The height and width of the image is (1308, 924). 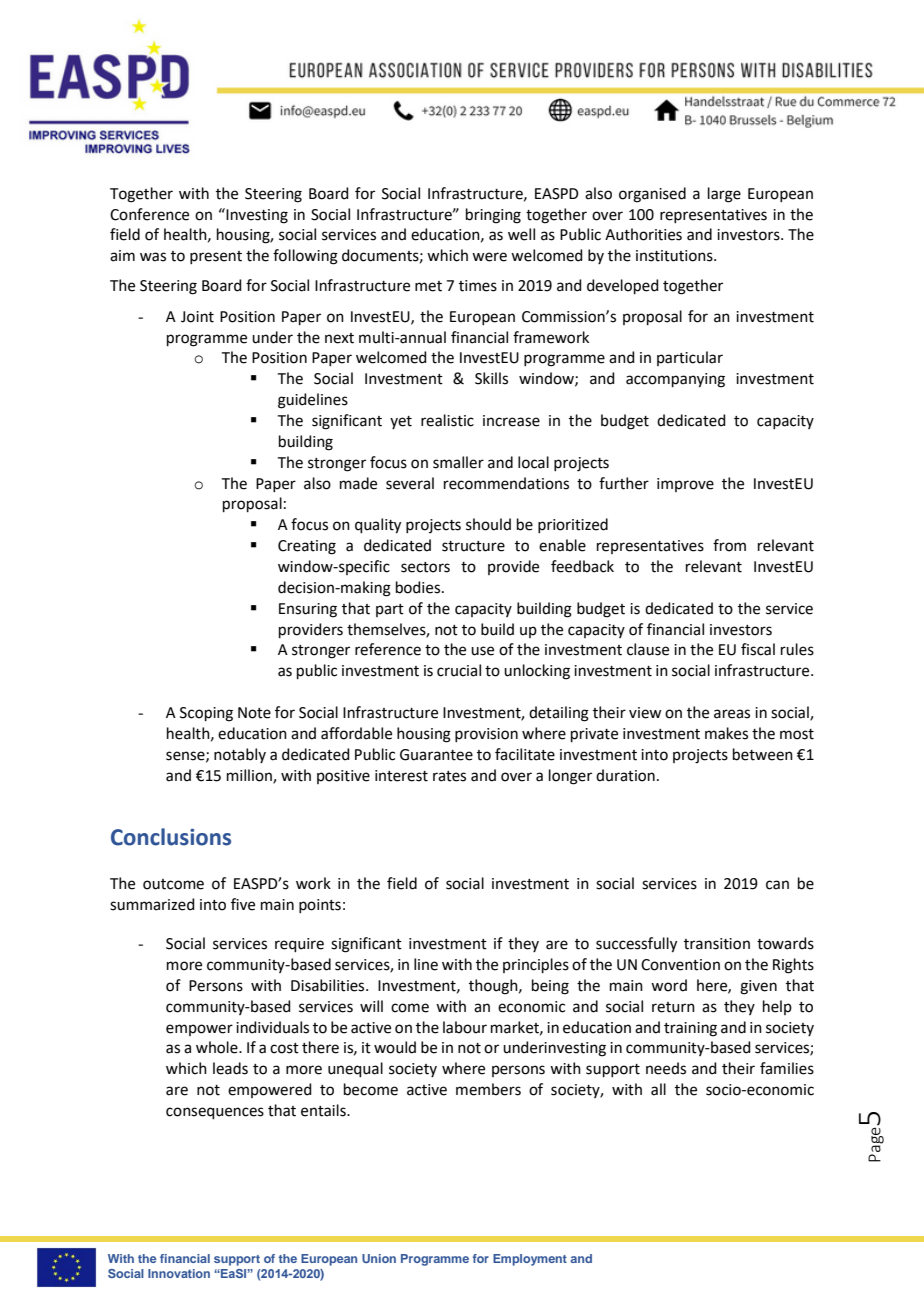 I want to click on large, so click(x=724, y=195).
